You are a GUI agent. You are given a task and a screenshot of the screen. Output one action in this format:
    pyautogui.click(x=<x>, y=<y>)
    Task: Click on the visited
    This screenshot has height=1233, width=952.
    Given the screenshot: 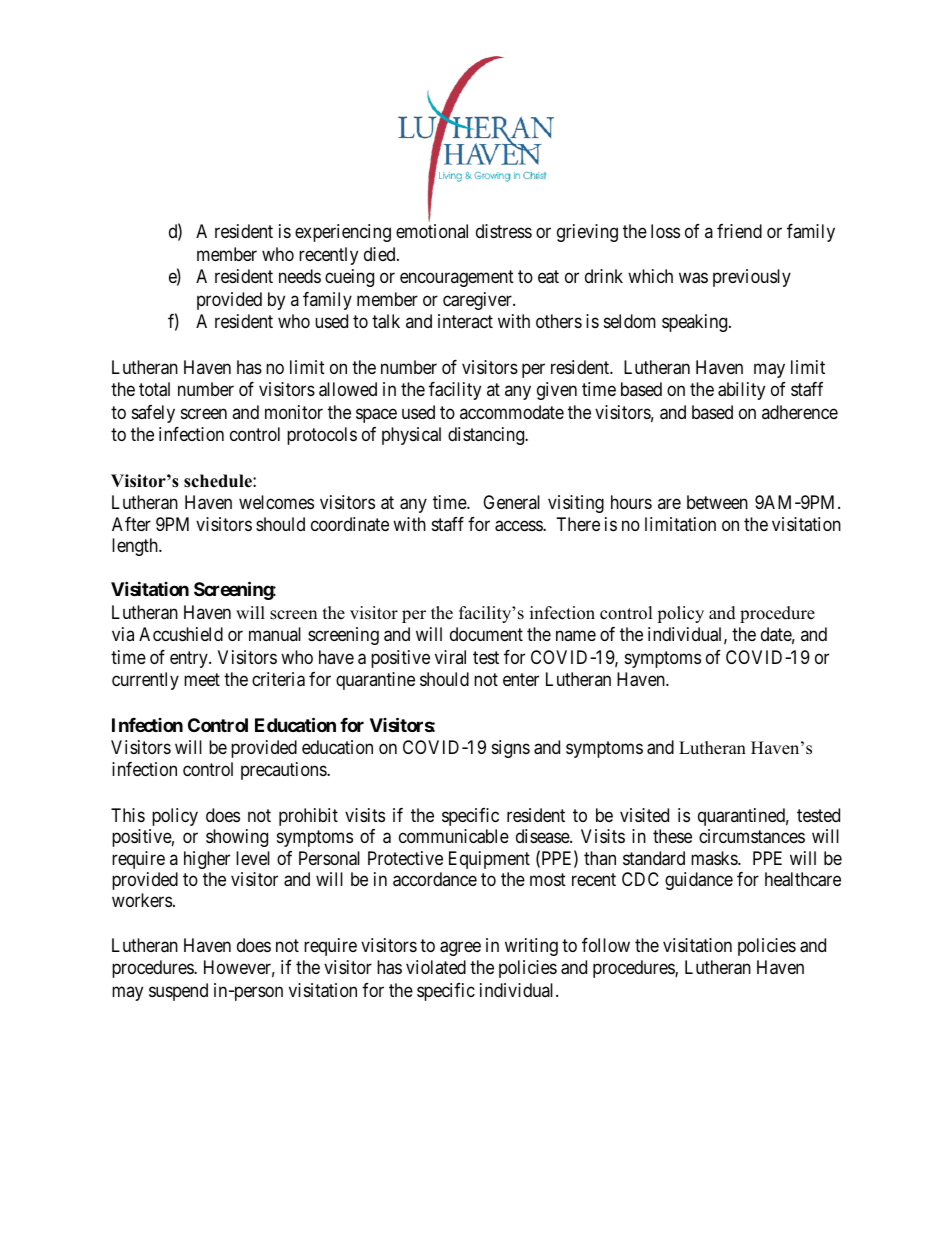 What is the action you would take?
    pyautogui.click(x=644, y=815)
